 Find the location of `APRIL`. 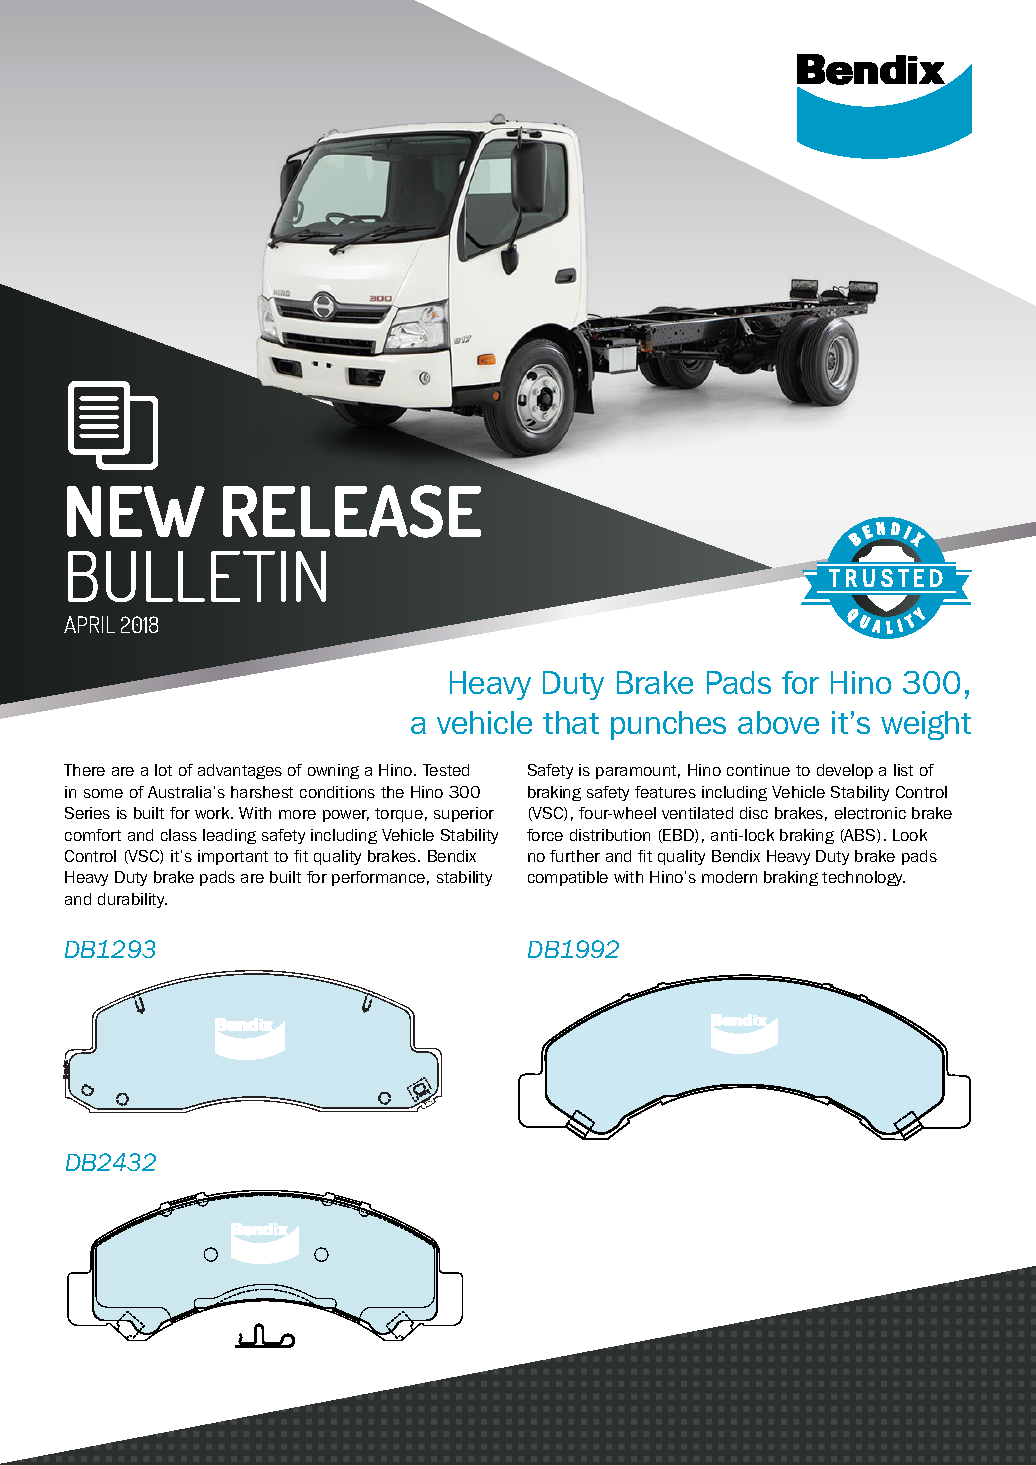

APRIL is located at coordinates (89, 624).
